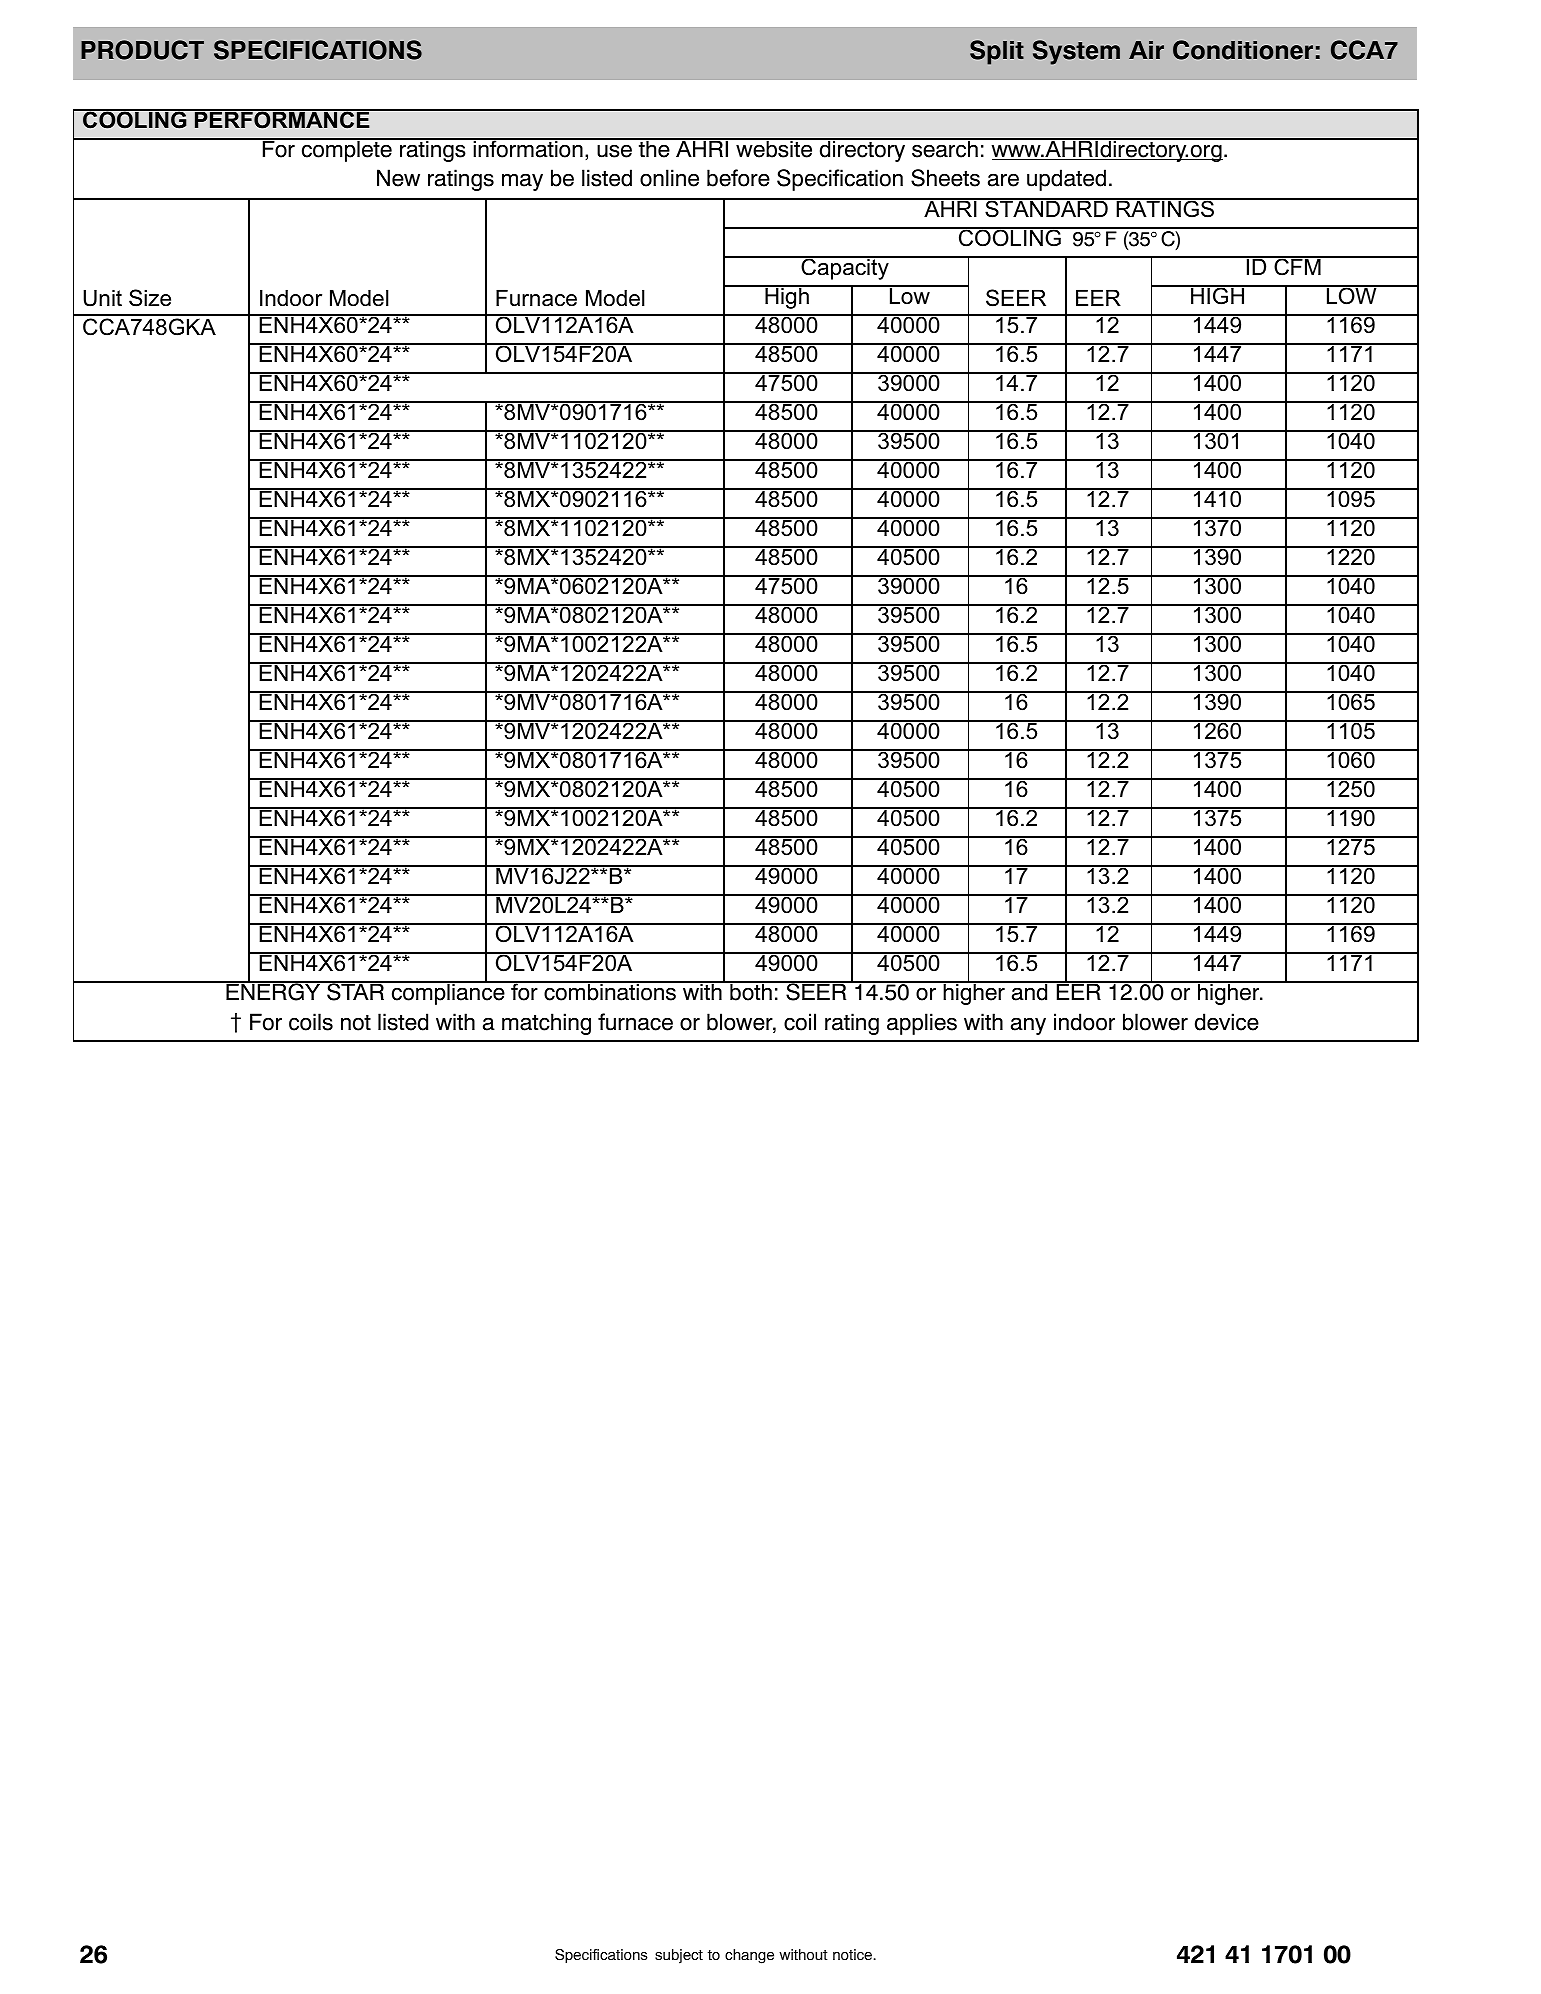 The height and width of the page is (1994, 1541). I want to click on change, so click(749, 1956).
